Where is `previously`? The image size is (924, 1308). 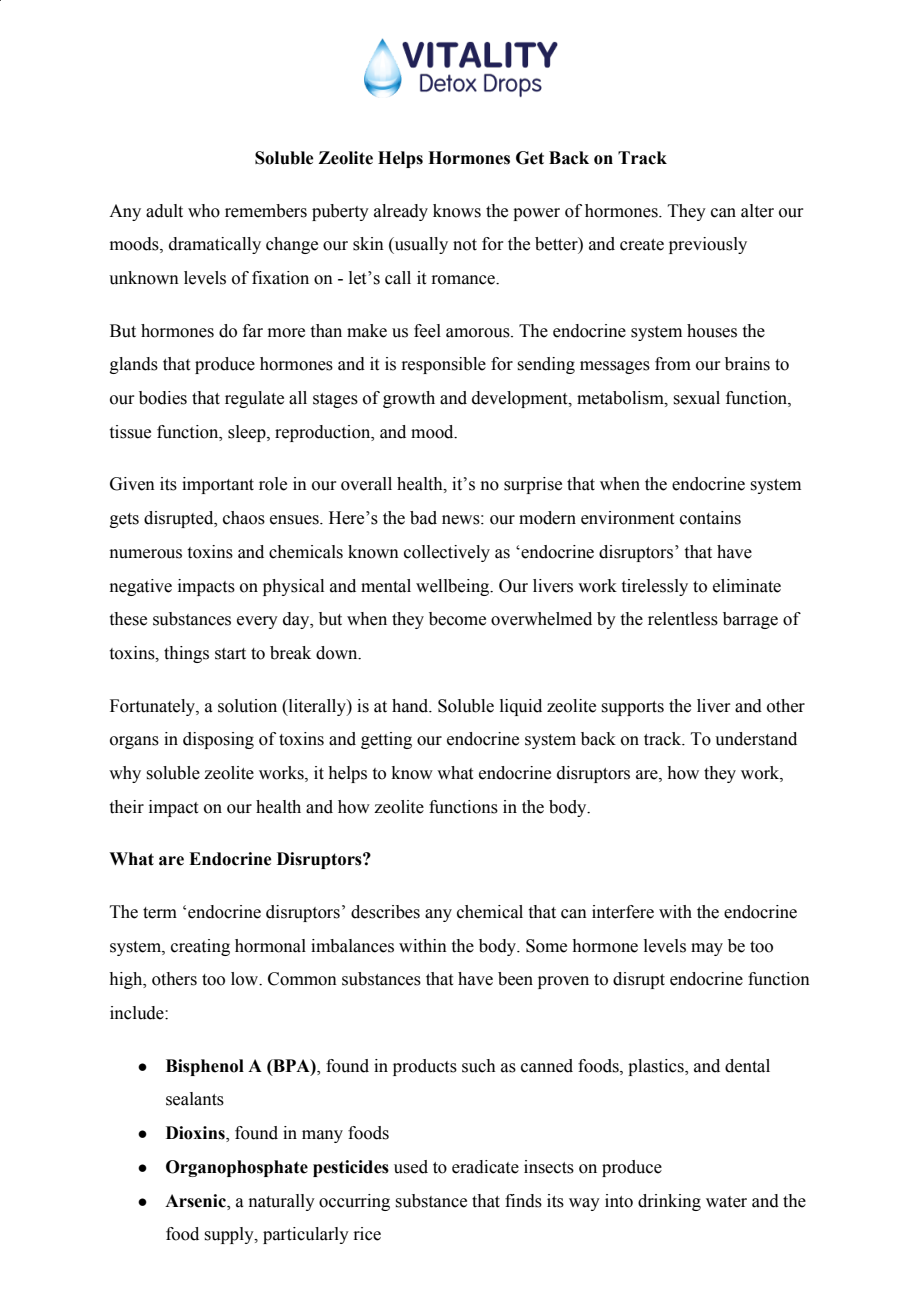
previously is located at coordinates (708, 245).
